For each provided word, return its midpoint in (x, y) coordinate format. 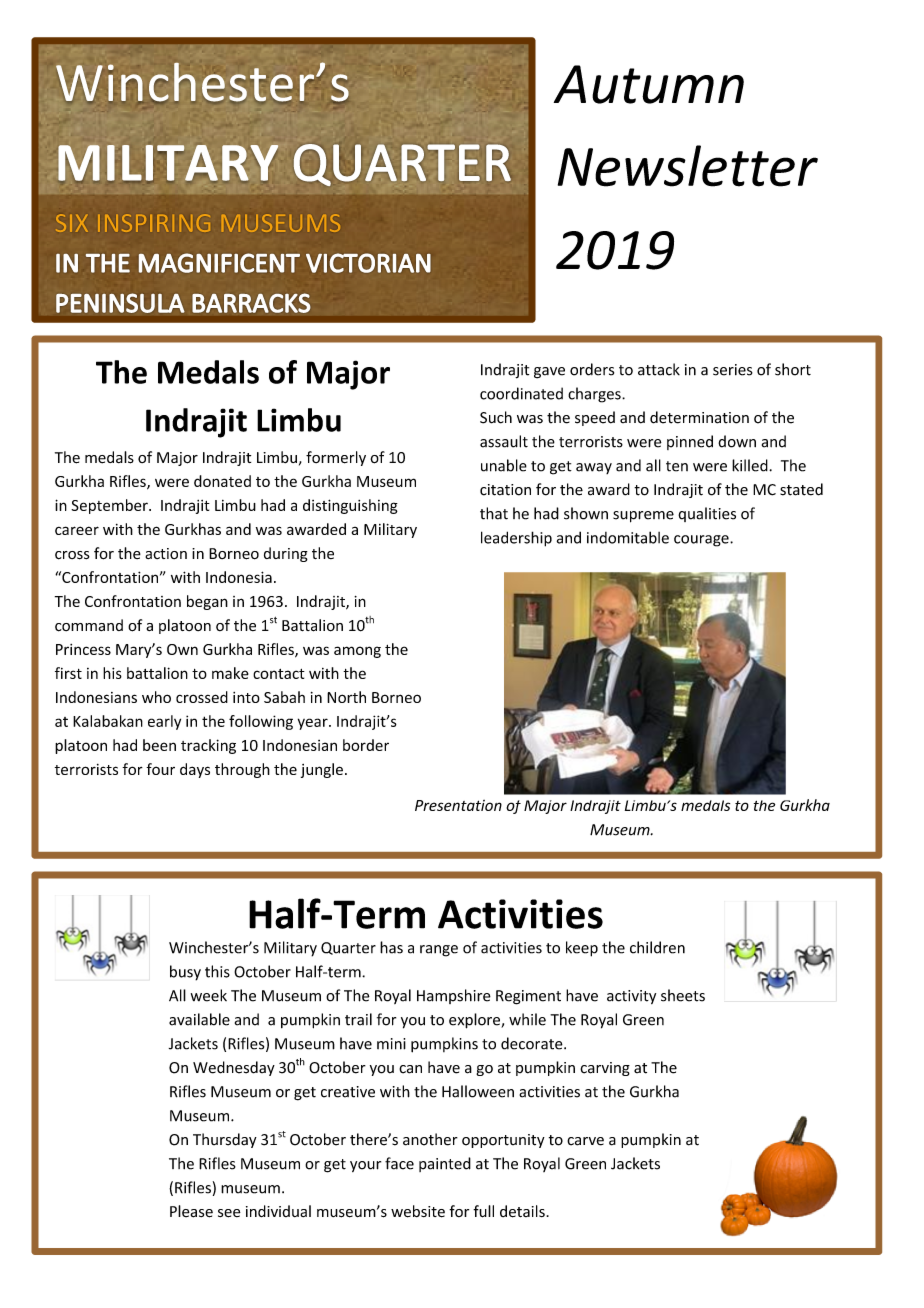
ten (677, 466)
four (160, 769)
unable (504, 465)
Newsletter (688, 166)
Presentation (458, 805)
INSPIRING (154, 223)
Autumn (649, 84)
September (110, 506)
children (657, 947)
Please (191, 1211)
